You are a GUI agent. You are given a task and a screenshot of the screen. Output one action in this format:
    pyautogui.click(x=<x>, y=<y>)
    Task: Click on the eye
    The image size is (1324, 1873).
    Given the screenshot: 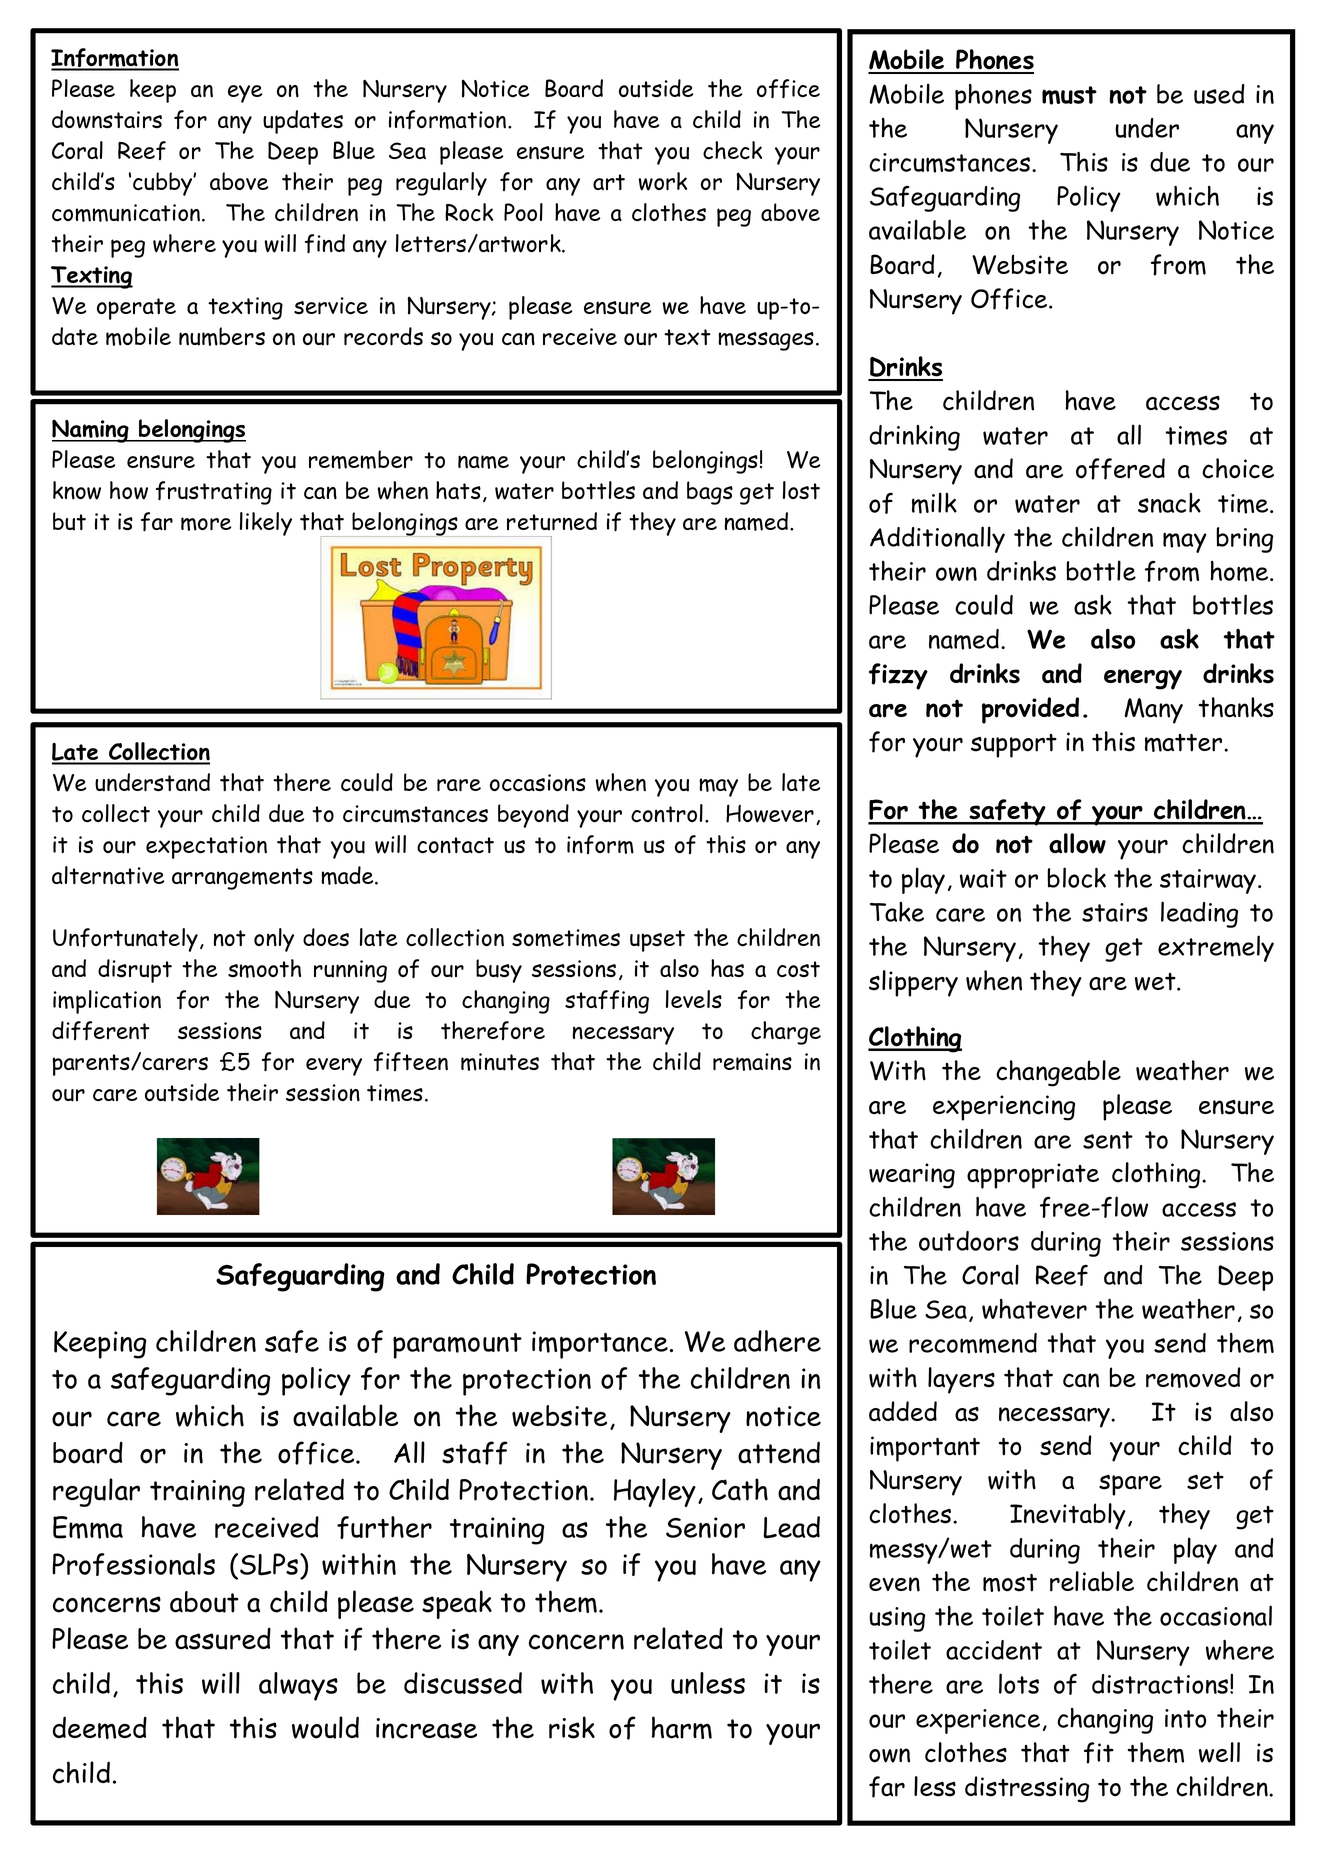 What is the action you would take?
    pyautogui.click(x=245, y=94)
